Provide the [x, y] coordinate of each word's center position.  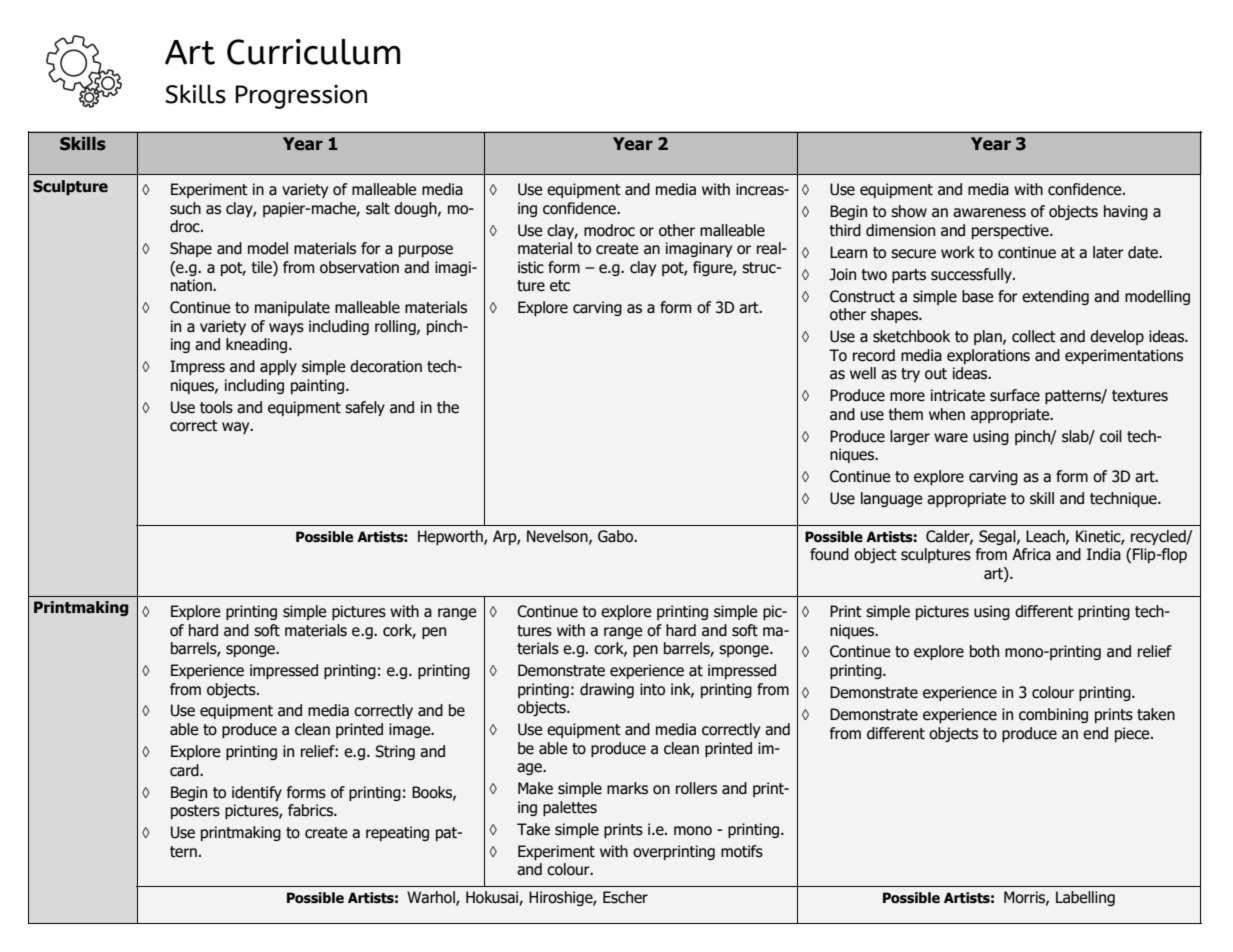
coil [1111, 436]
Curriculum [313, 52]
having [1126, 212]
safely [365, 408]
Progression [301, 97]
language [891, 499]
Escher [625, 897]
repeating [397, 833]
